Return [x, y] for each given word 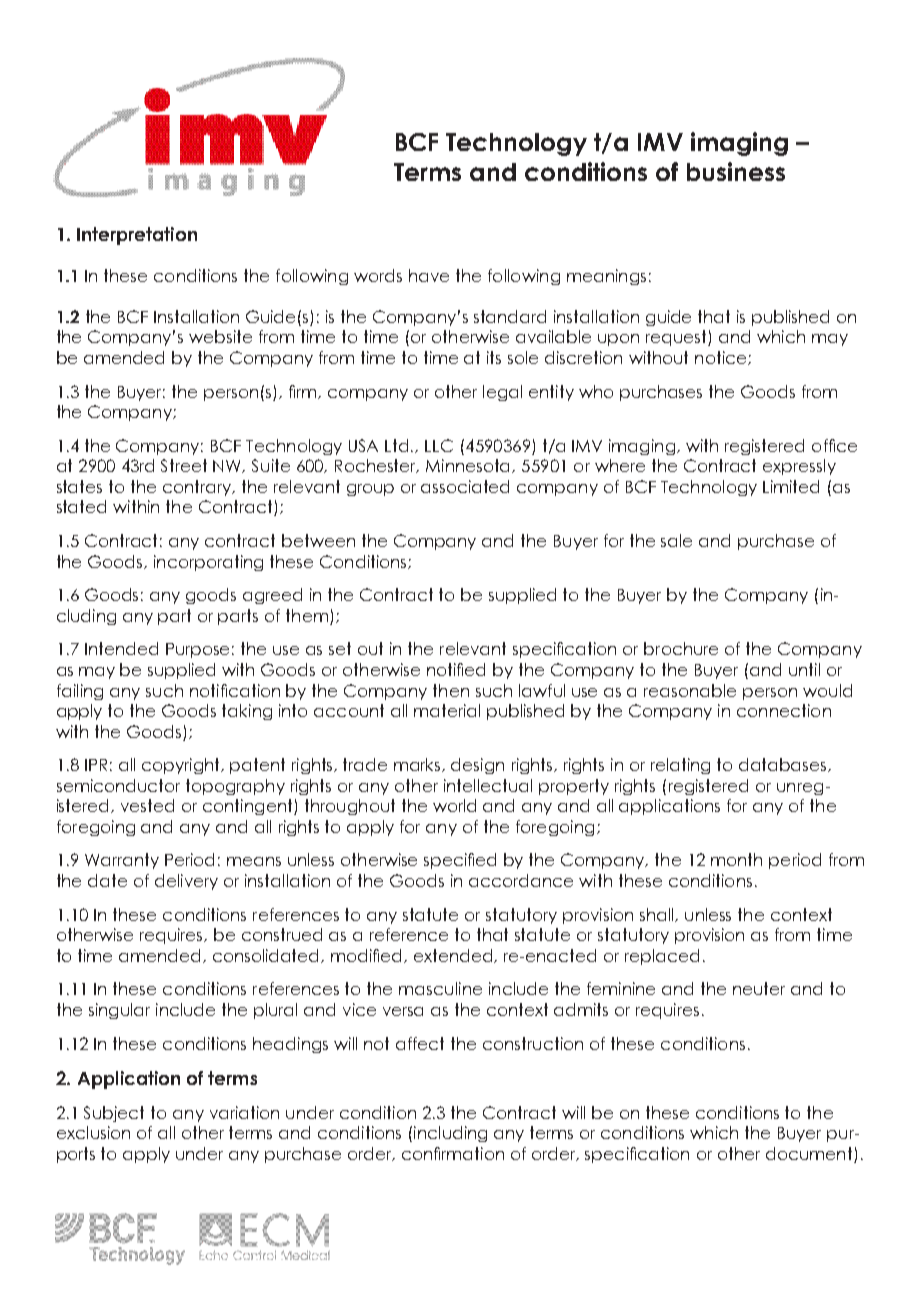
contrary [198, 488]
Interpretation [137, 236]
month [736, 859]
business [736, 171]
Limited [791, 486]
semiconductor [118, 785]
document [810, 1155]
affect [420, 1043]
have [429, 275]
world [454, 805]
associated [465, 486]
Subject [114, 1114]
